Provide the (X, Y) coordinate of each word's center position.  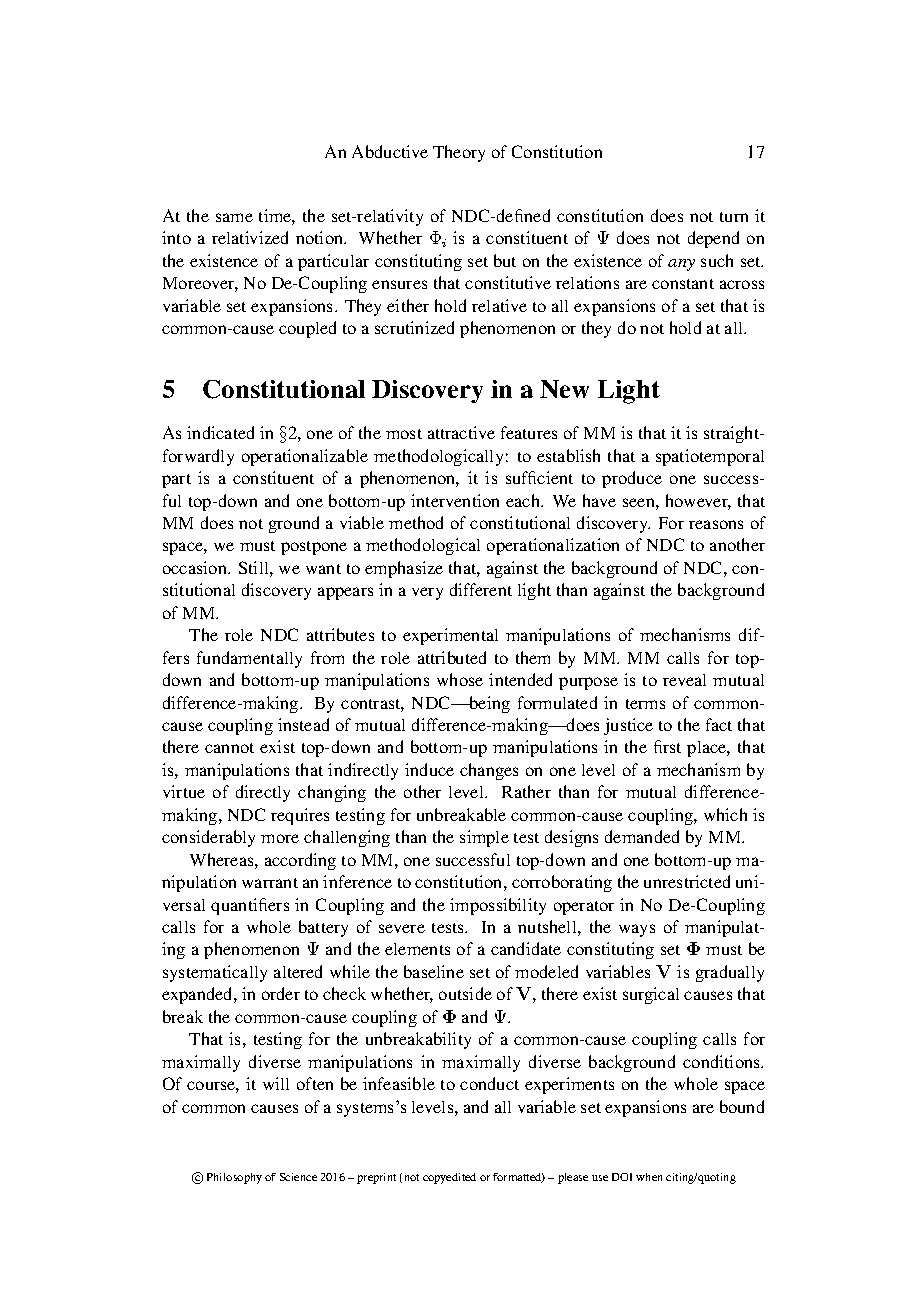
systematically (215, 973)
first (667, 746)
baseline (434, 971)
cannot (229, 748)
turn (734, 217)
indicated (220, 432)
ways (637, 930)
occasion (196, 567)
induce (429, 769)
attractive (461, 432)
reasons (716, 524)
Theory (459, 153)
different (481, 589)
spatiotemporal (710, 457)
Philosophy (234, 1178)
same (234, 217)
